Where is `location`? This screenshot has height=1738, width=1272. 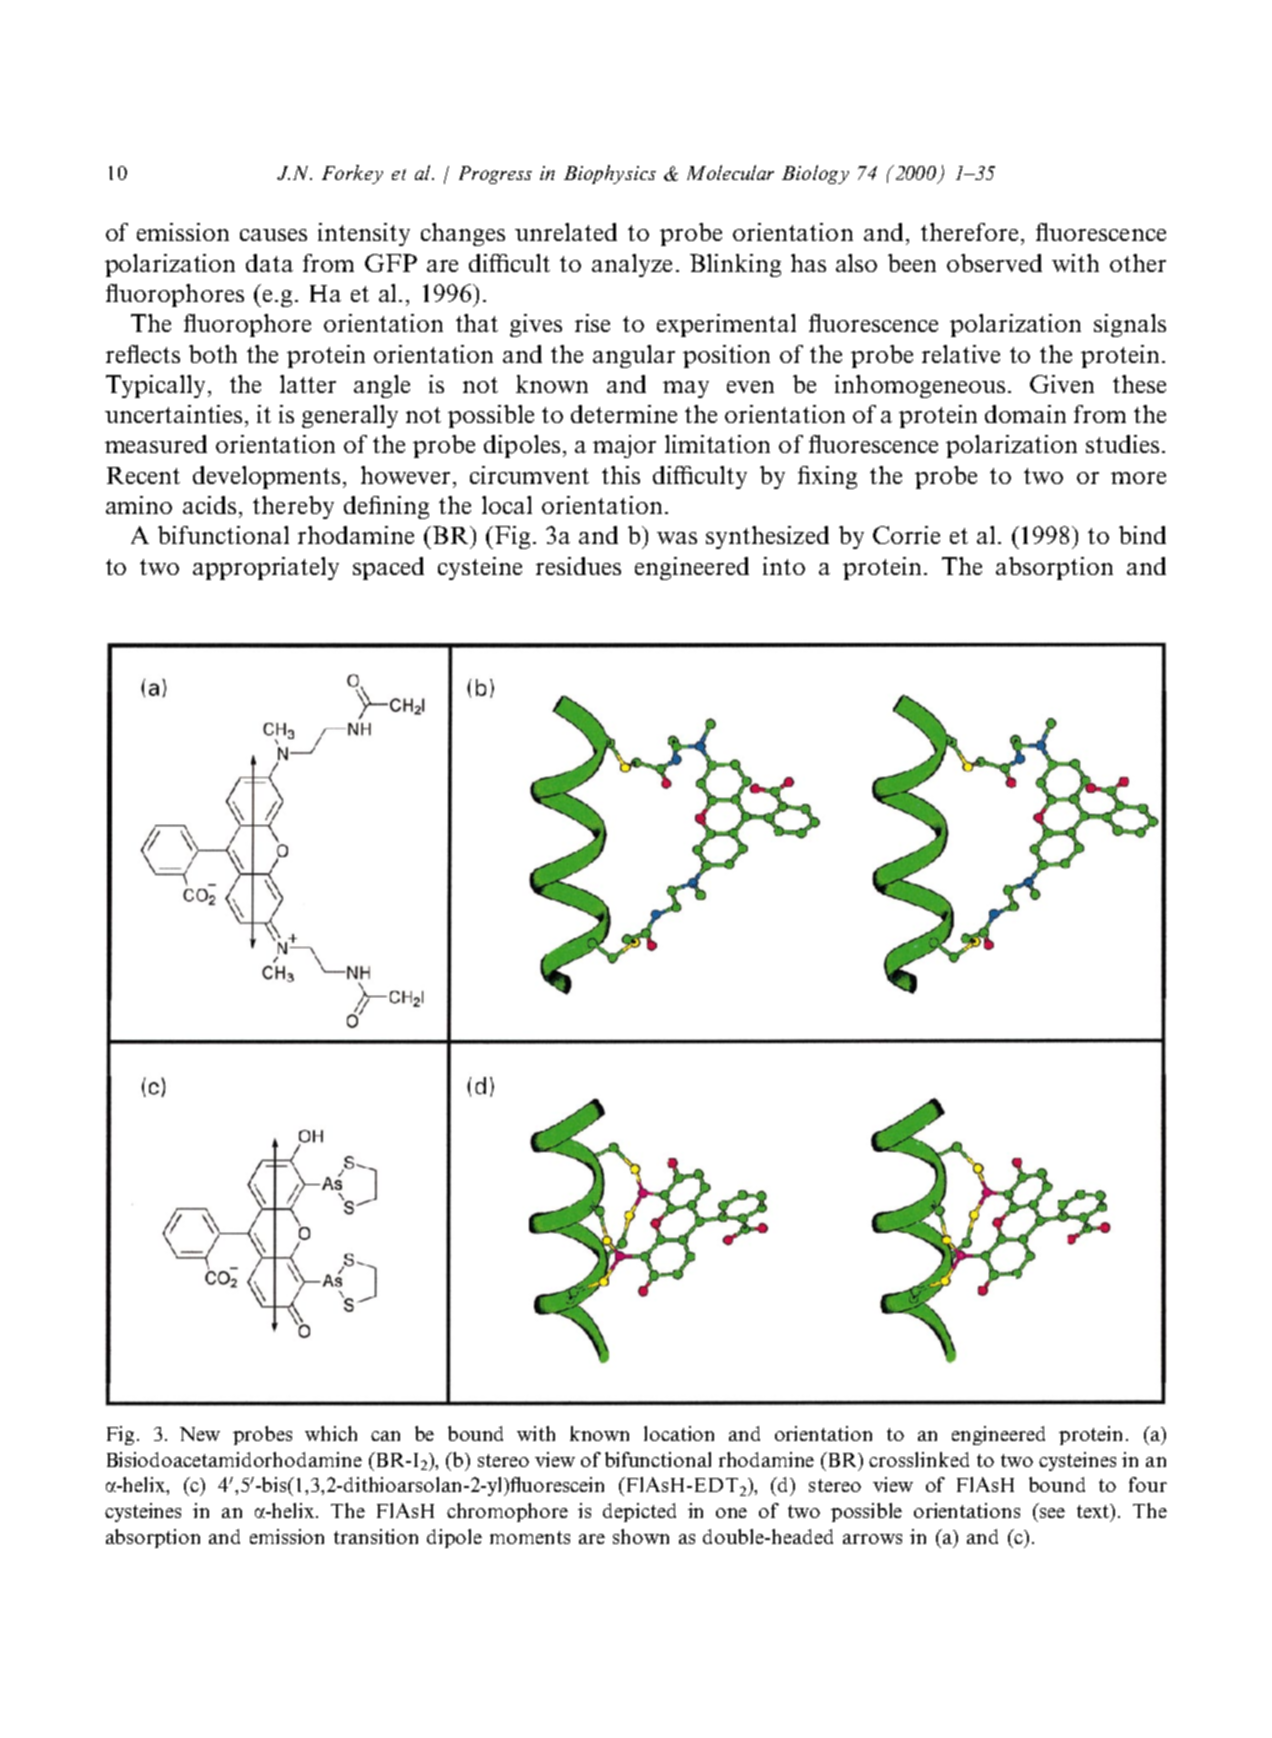 location is located at coordinates (679, 1433).
